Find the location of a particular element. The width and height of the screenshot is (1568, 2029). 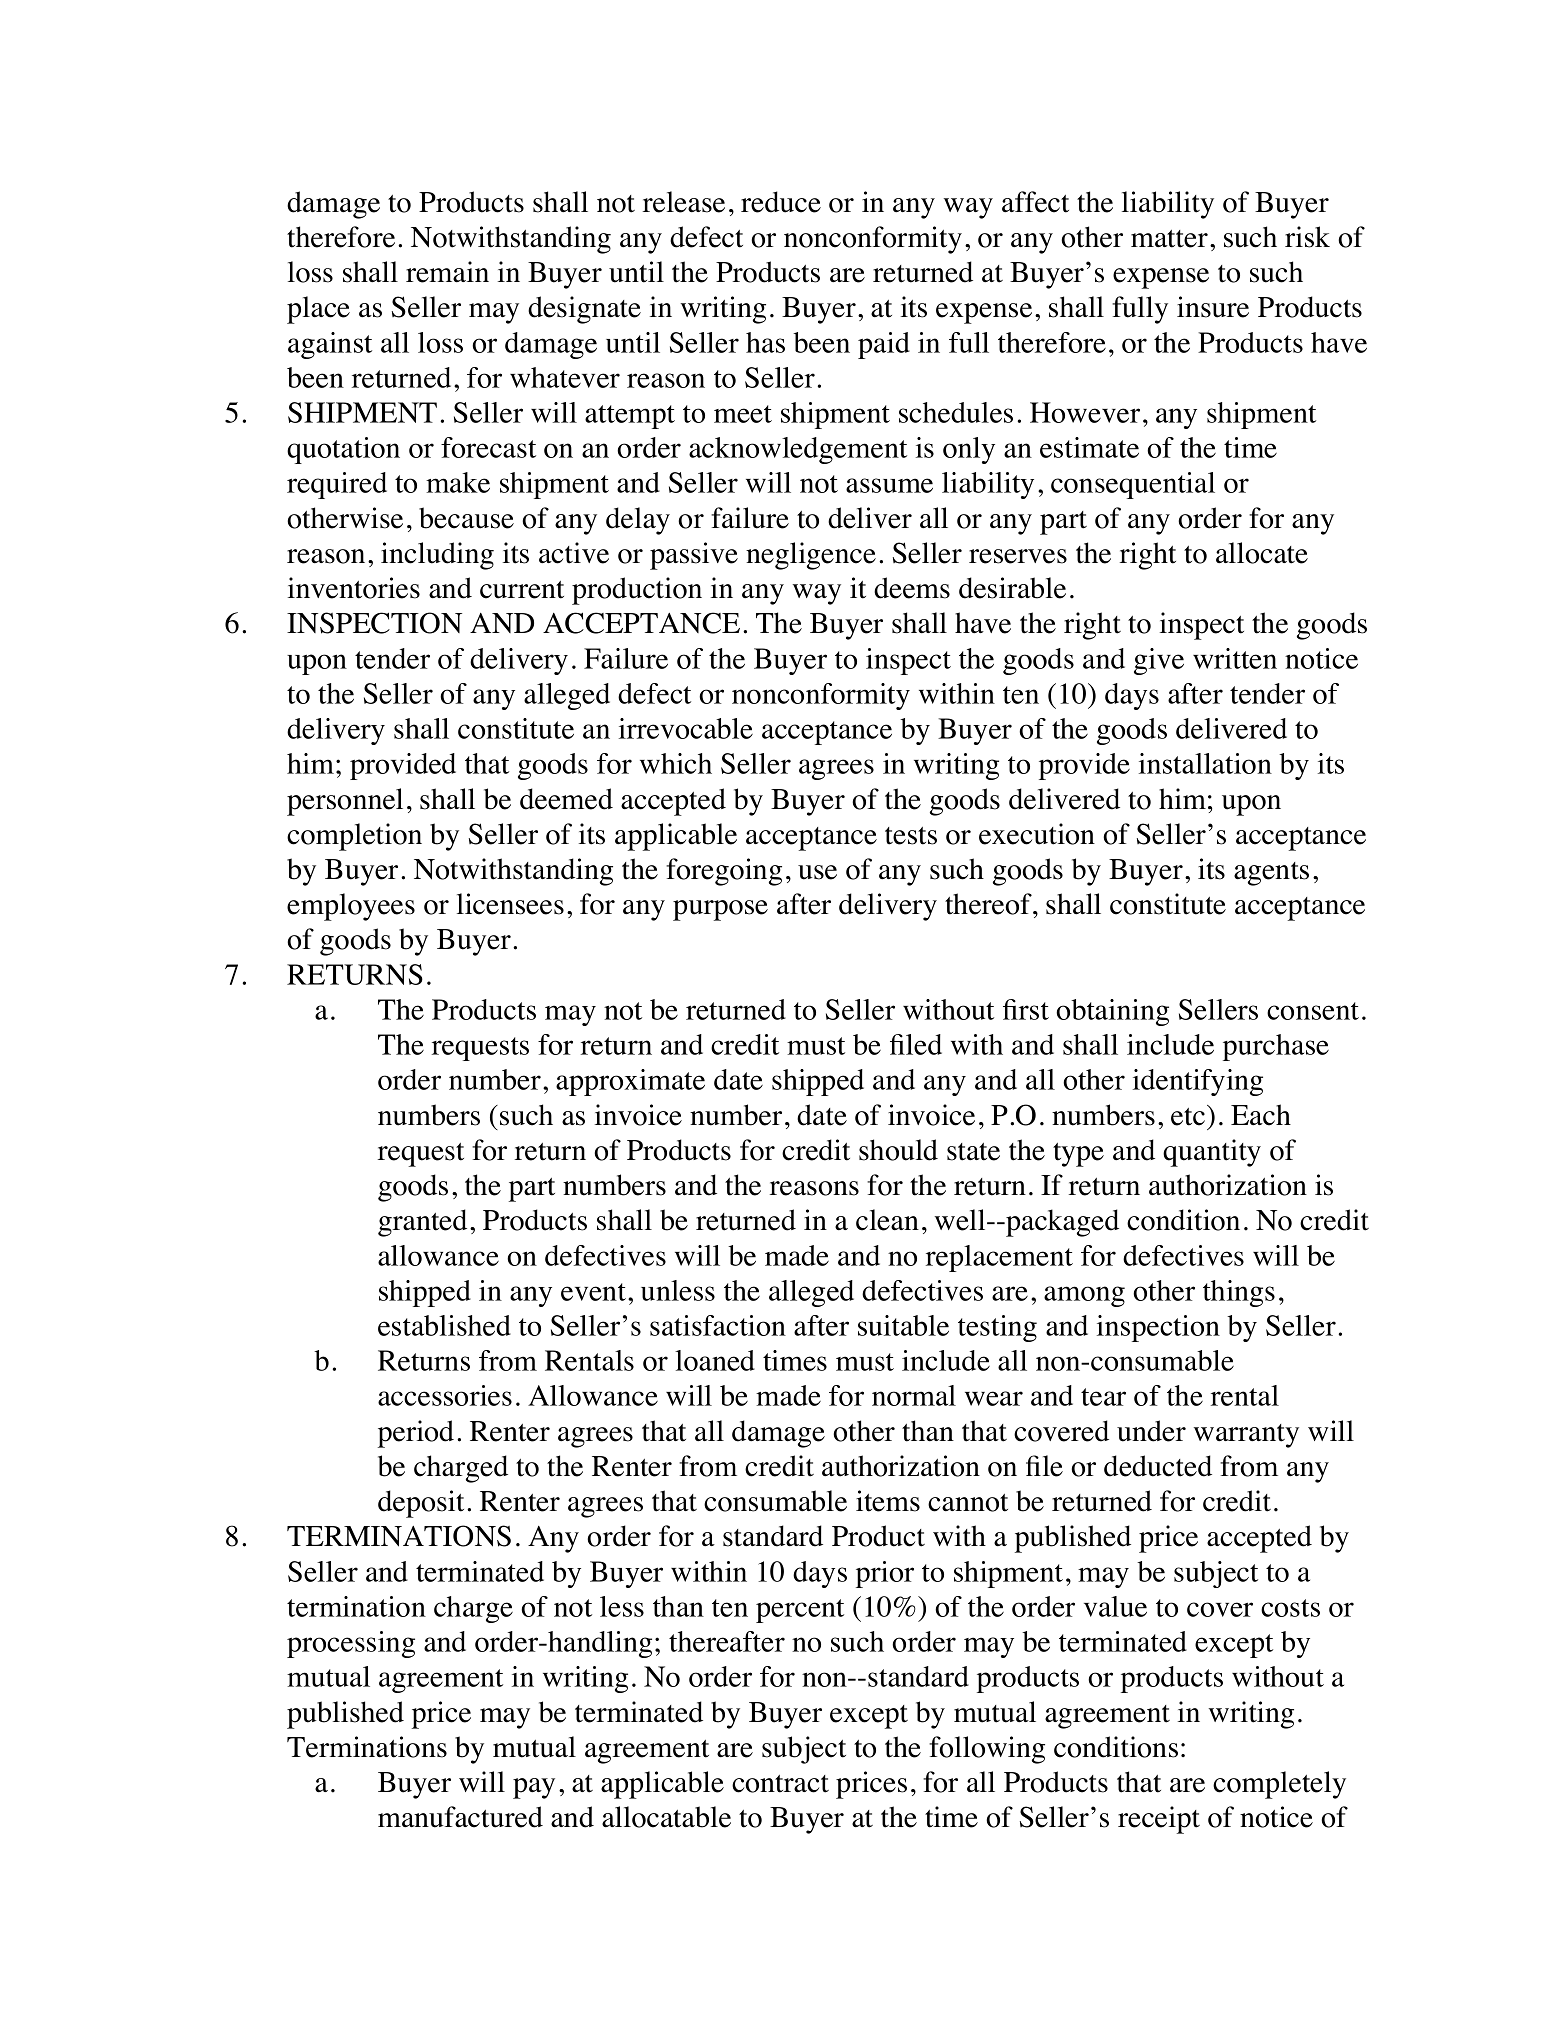

licensees is located at coordinates (510, 904).
